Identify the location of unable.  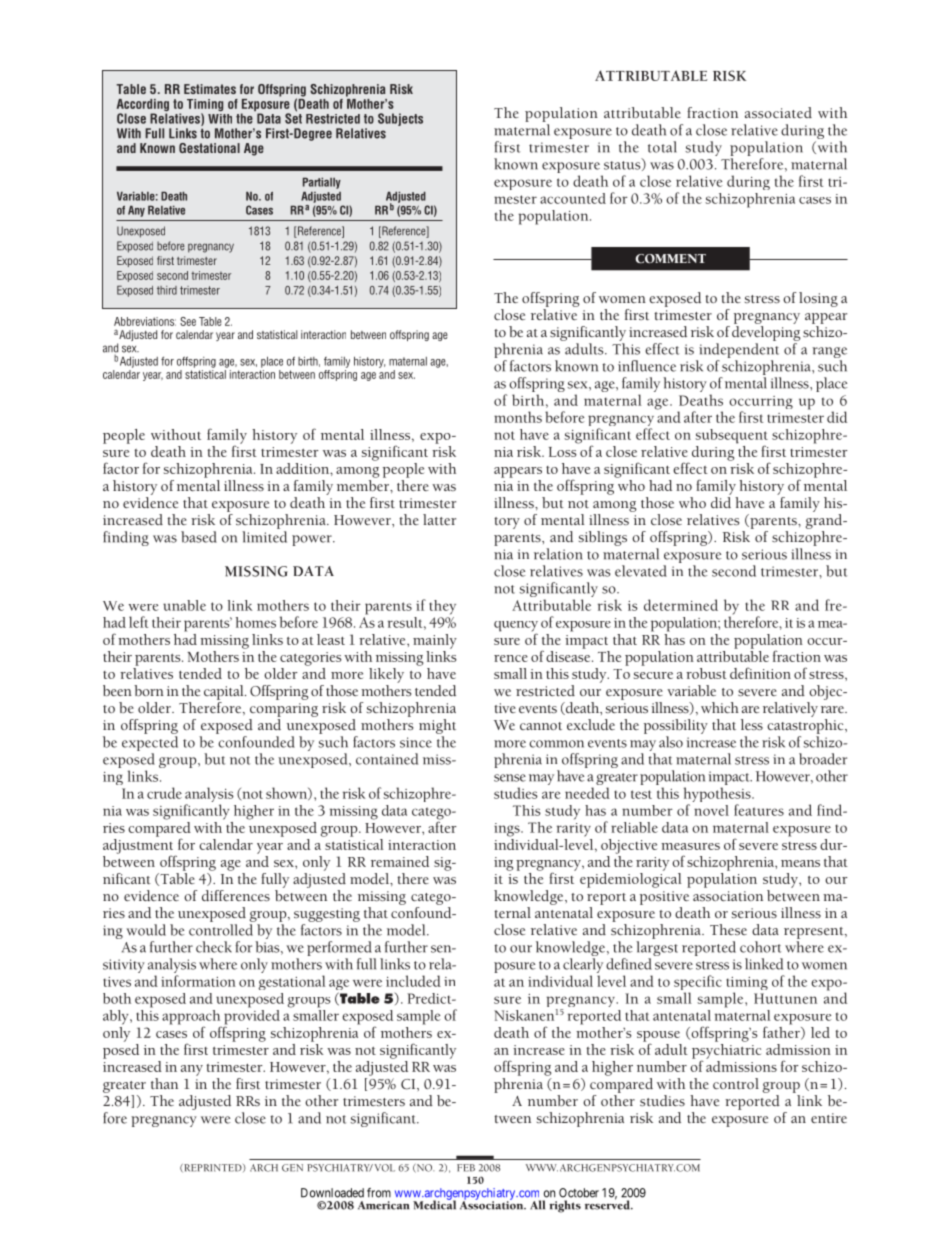
(184, 605).
